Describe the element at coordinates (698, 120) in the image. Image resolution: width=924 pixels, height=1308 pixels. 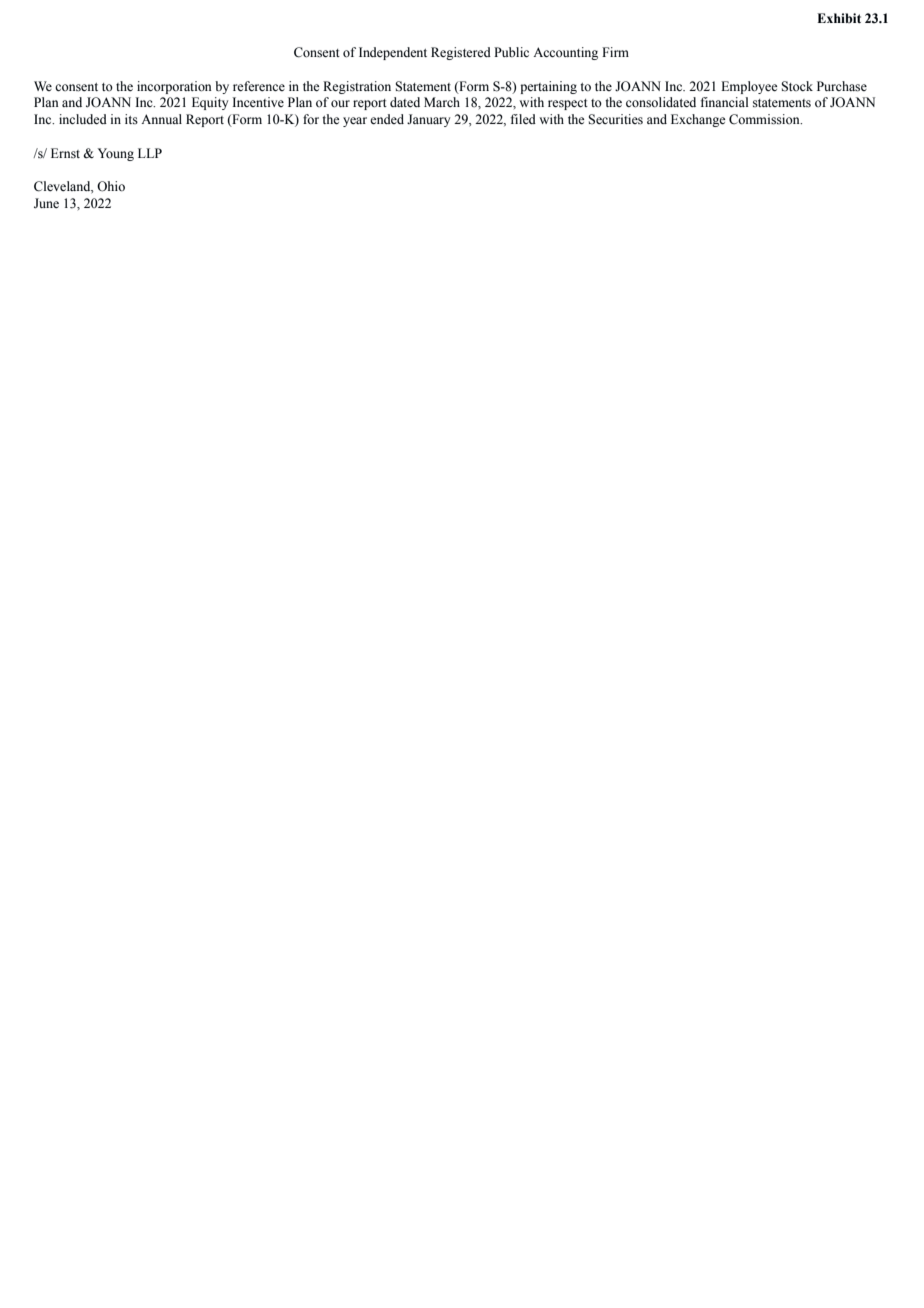
I see `Exchange` at that location.
